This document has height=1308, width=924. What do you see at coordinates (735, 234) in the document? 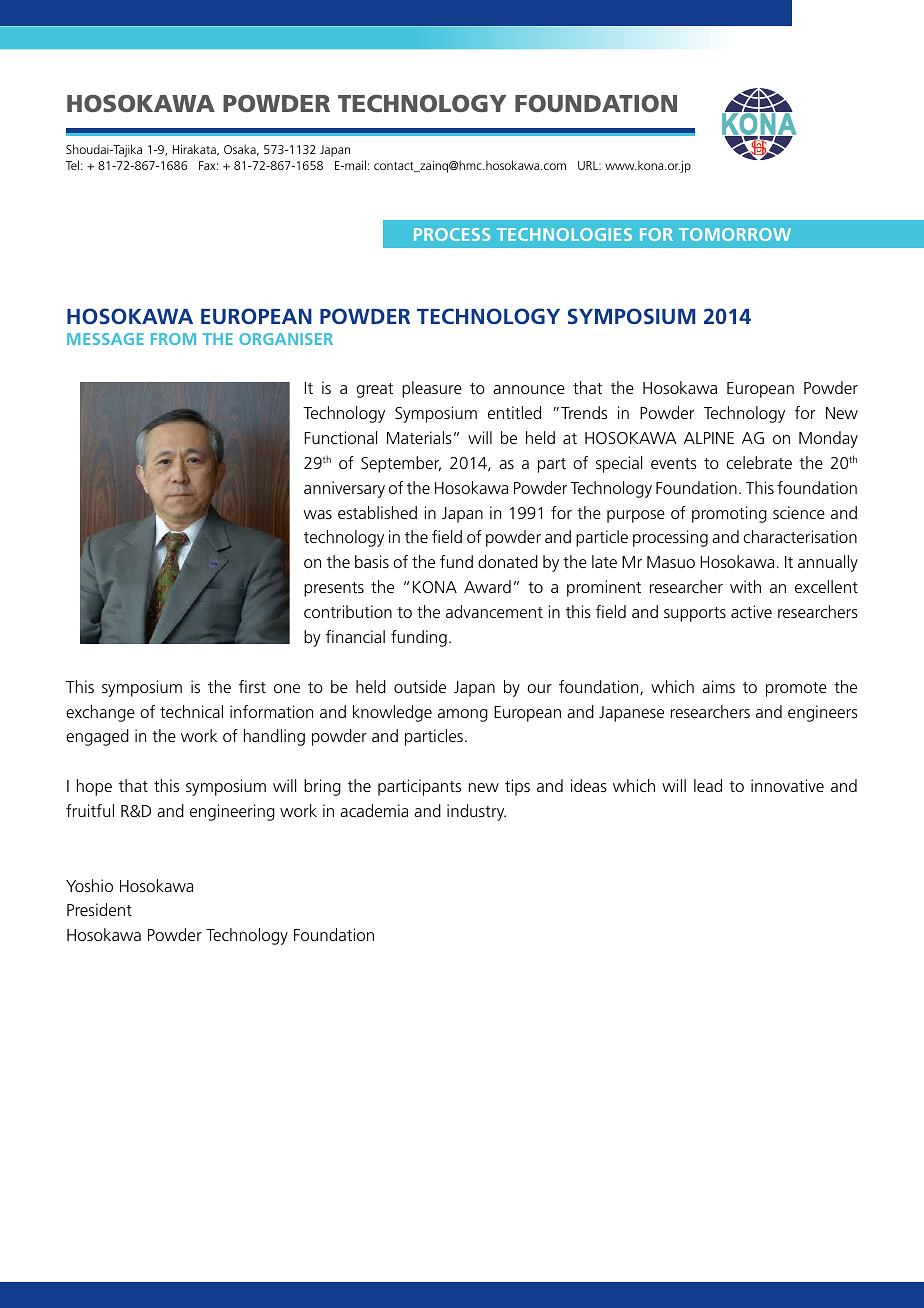
I see `TOMORROW` at bounding box center [735, 234].
